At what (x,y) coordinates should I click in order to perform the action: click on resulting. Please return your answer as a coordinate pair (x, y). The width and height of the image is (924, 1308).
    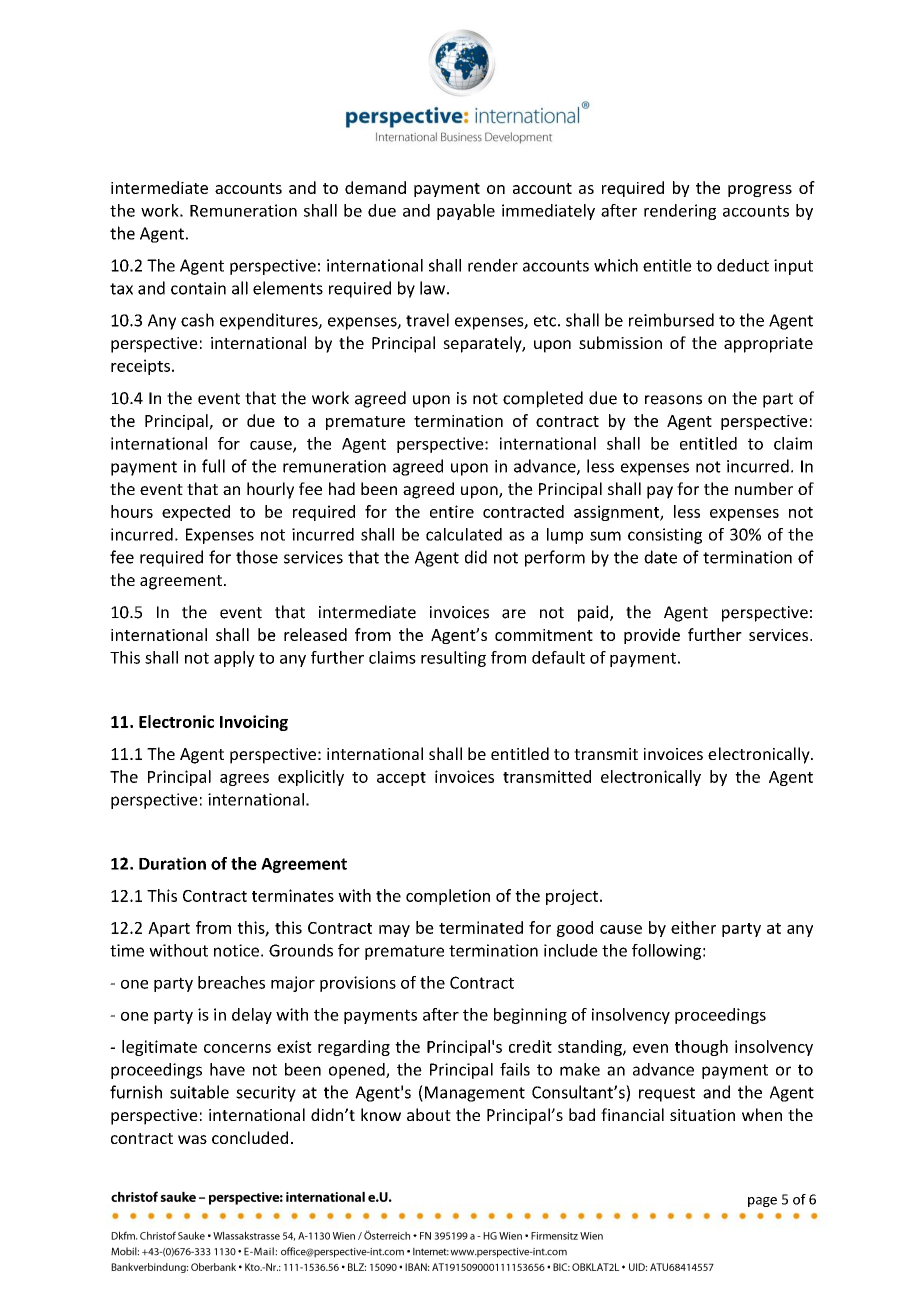
    Looking at the image, I should click on (453, 659).
